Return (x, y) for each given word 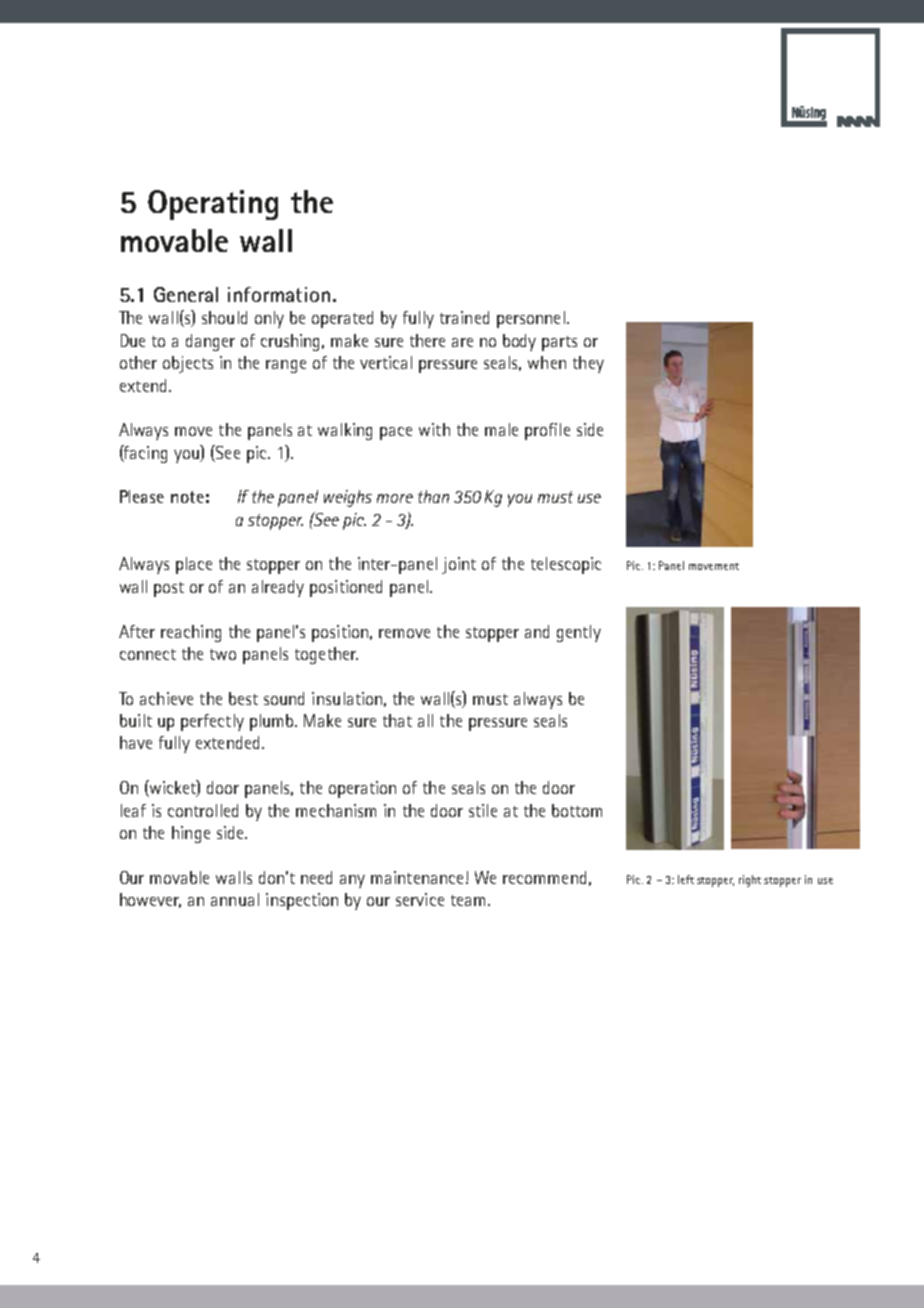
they (588, 364)
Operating (213, 205)
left (686, 879)
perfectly (212, 722)
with (434, 429)
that (397, 720)
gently (579, 633)
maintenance (417, 877)
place (194, 565)
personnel (531, 319)
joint (459, 565)
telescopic (566, 565)
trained (464, 317)
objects (188, 364)
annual (235, 899)
